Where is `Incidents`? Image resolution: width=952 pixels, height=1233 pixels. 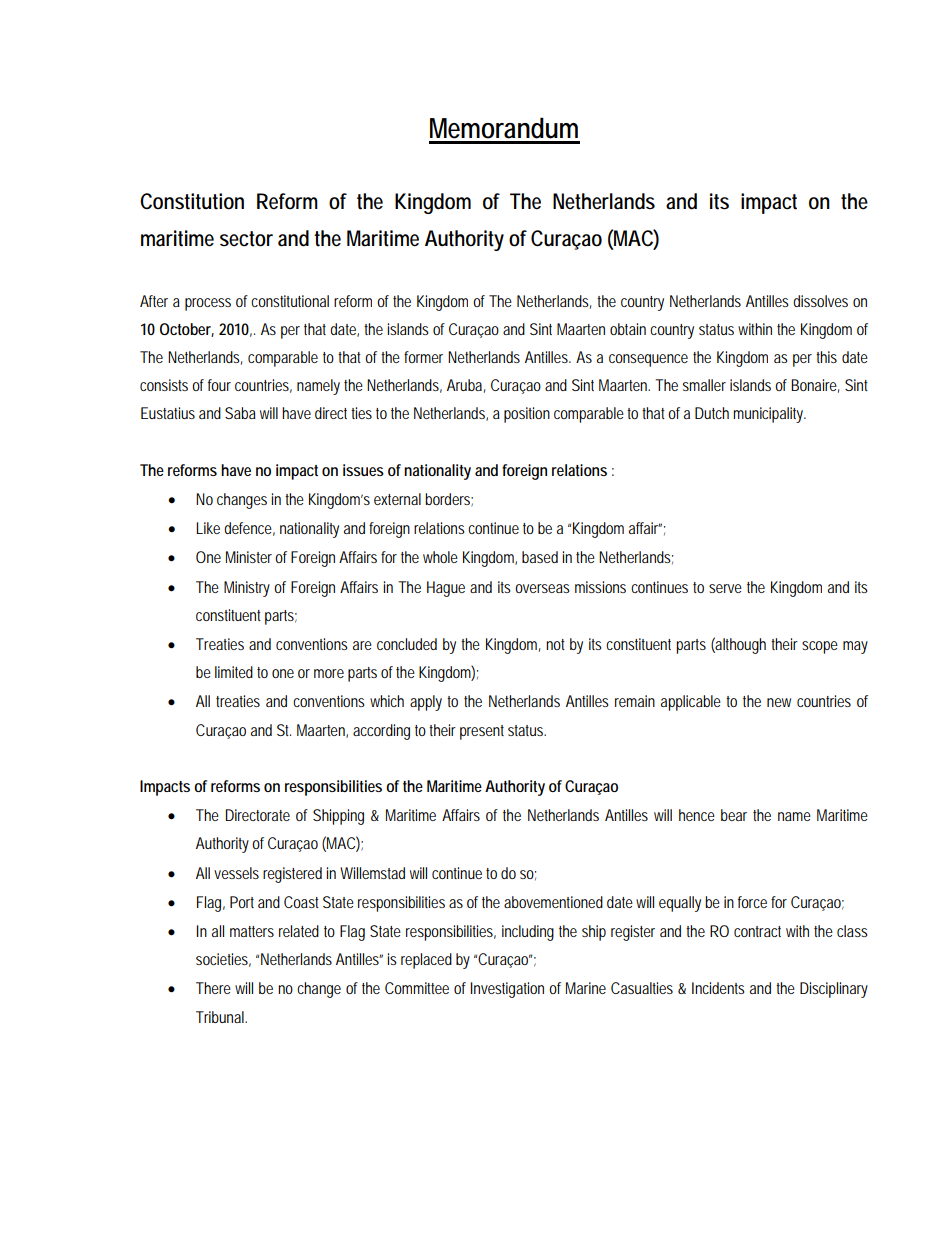 Incidents is located at coordinates (718, 988).
